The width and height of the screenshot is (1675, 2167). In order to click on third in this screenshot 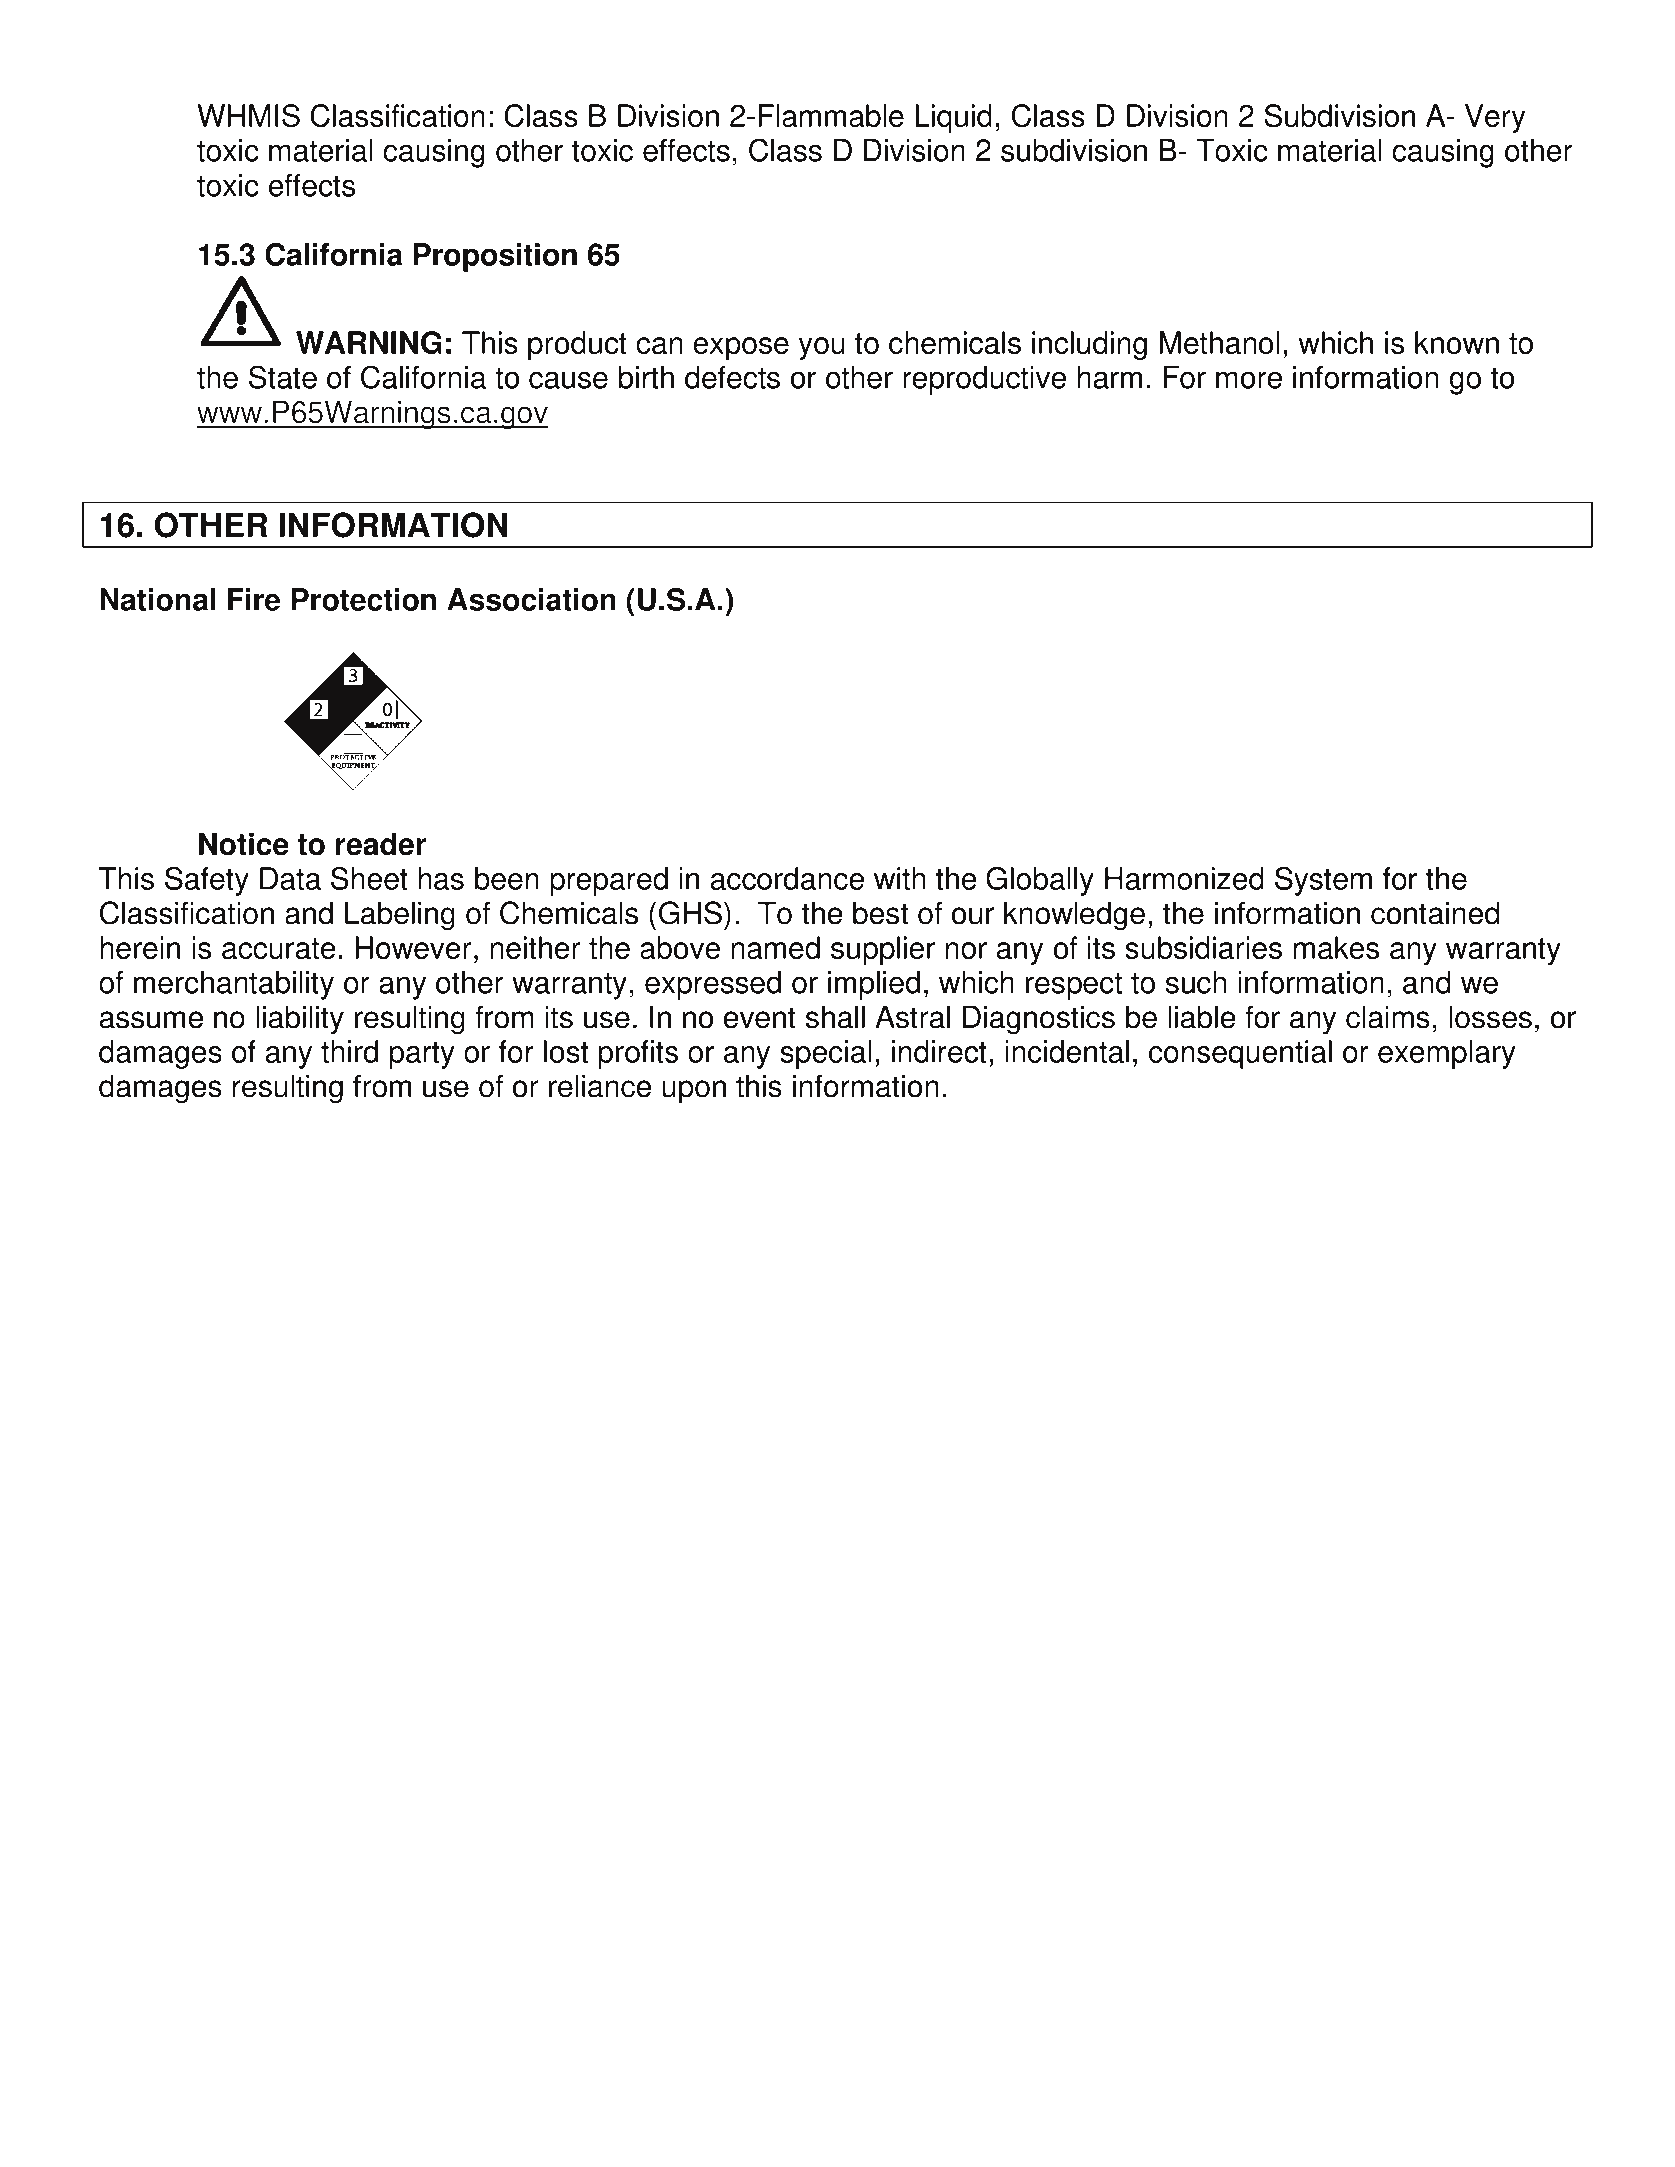, I will do `click(349, 1051)`.
